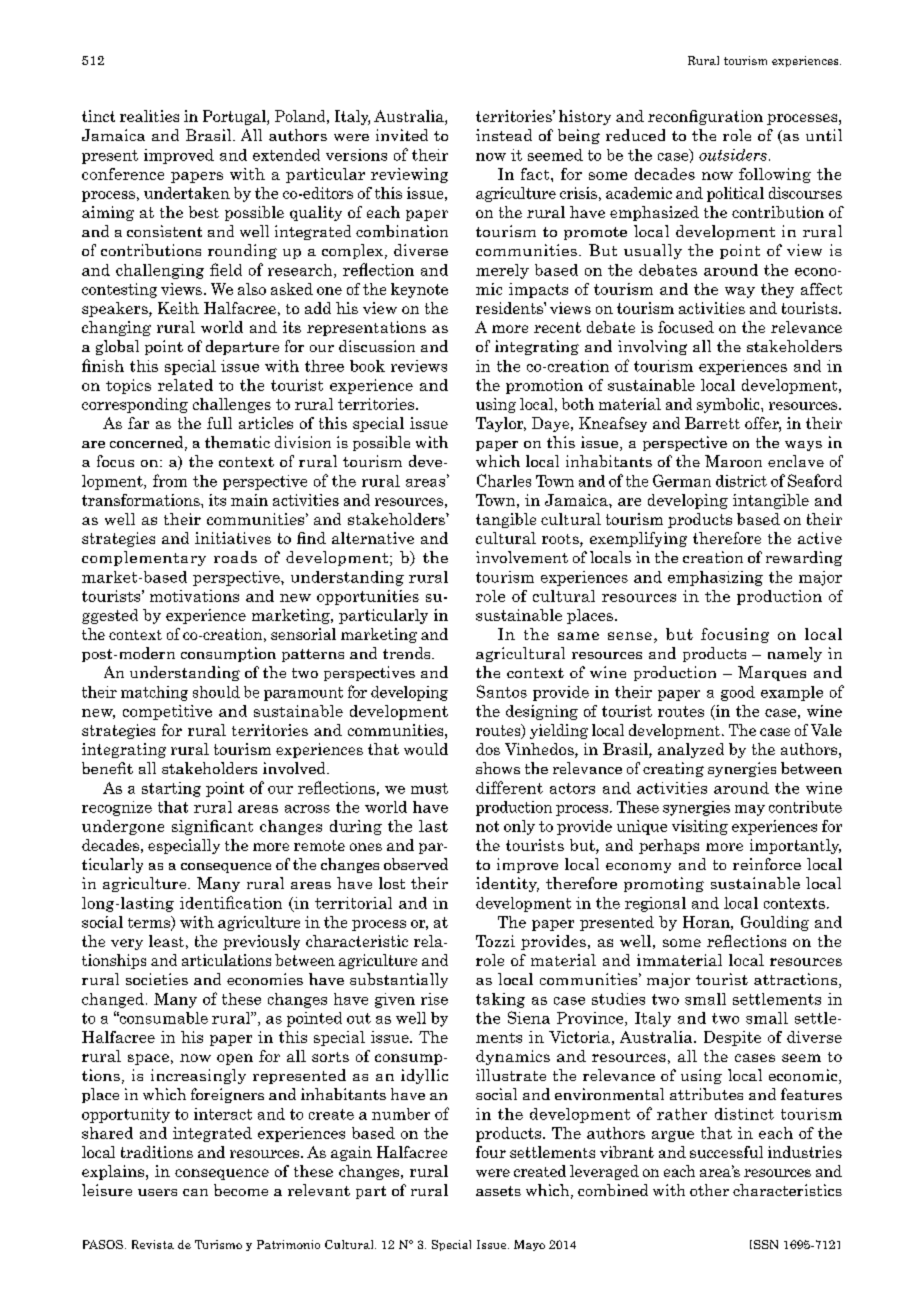 The width and height of the screenshot is (924, 1305). What do you see at coordinates (504, 135) in the screenshot?
I see `instead` at bounding box center [504, 135].
